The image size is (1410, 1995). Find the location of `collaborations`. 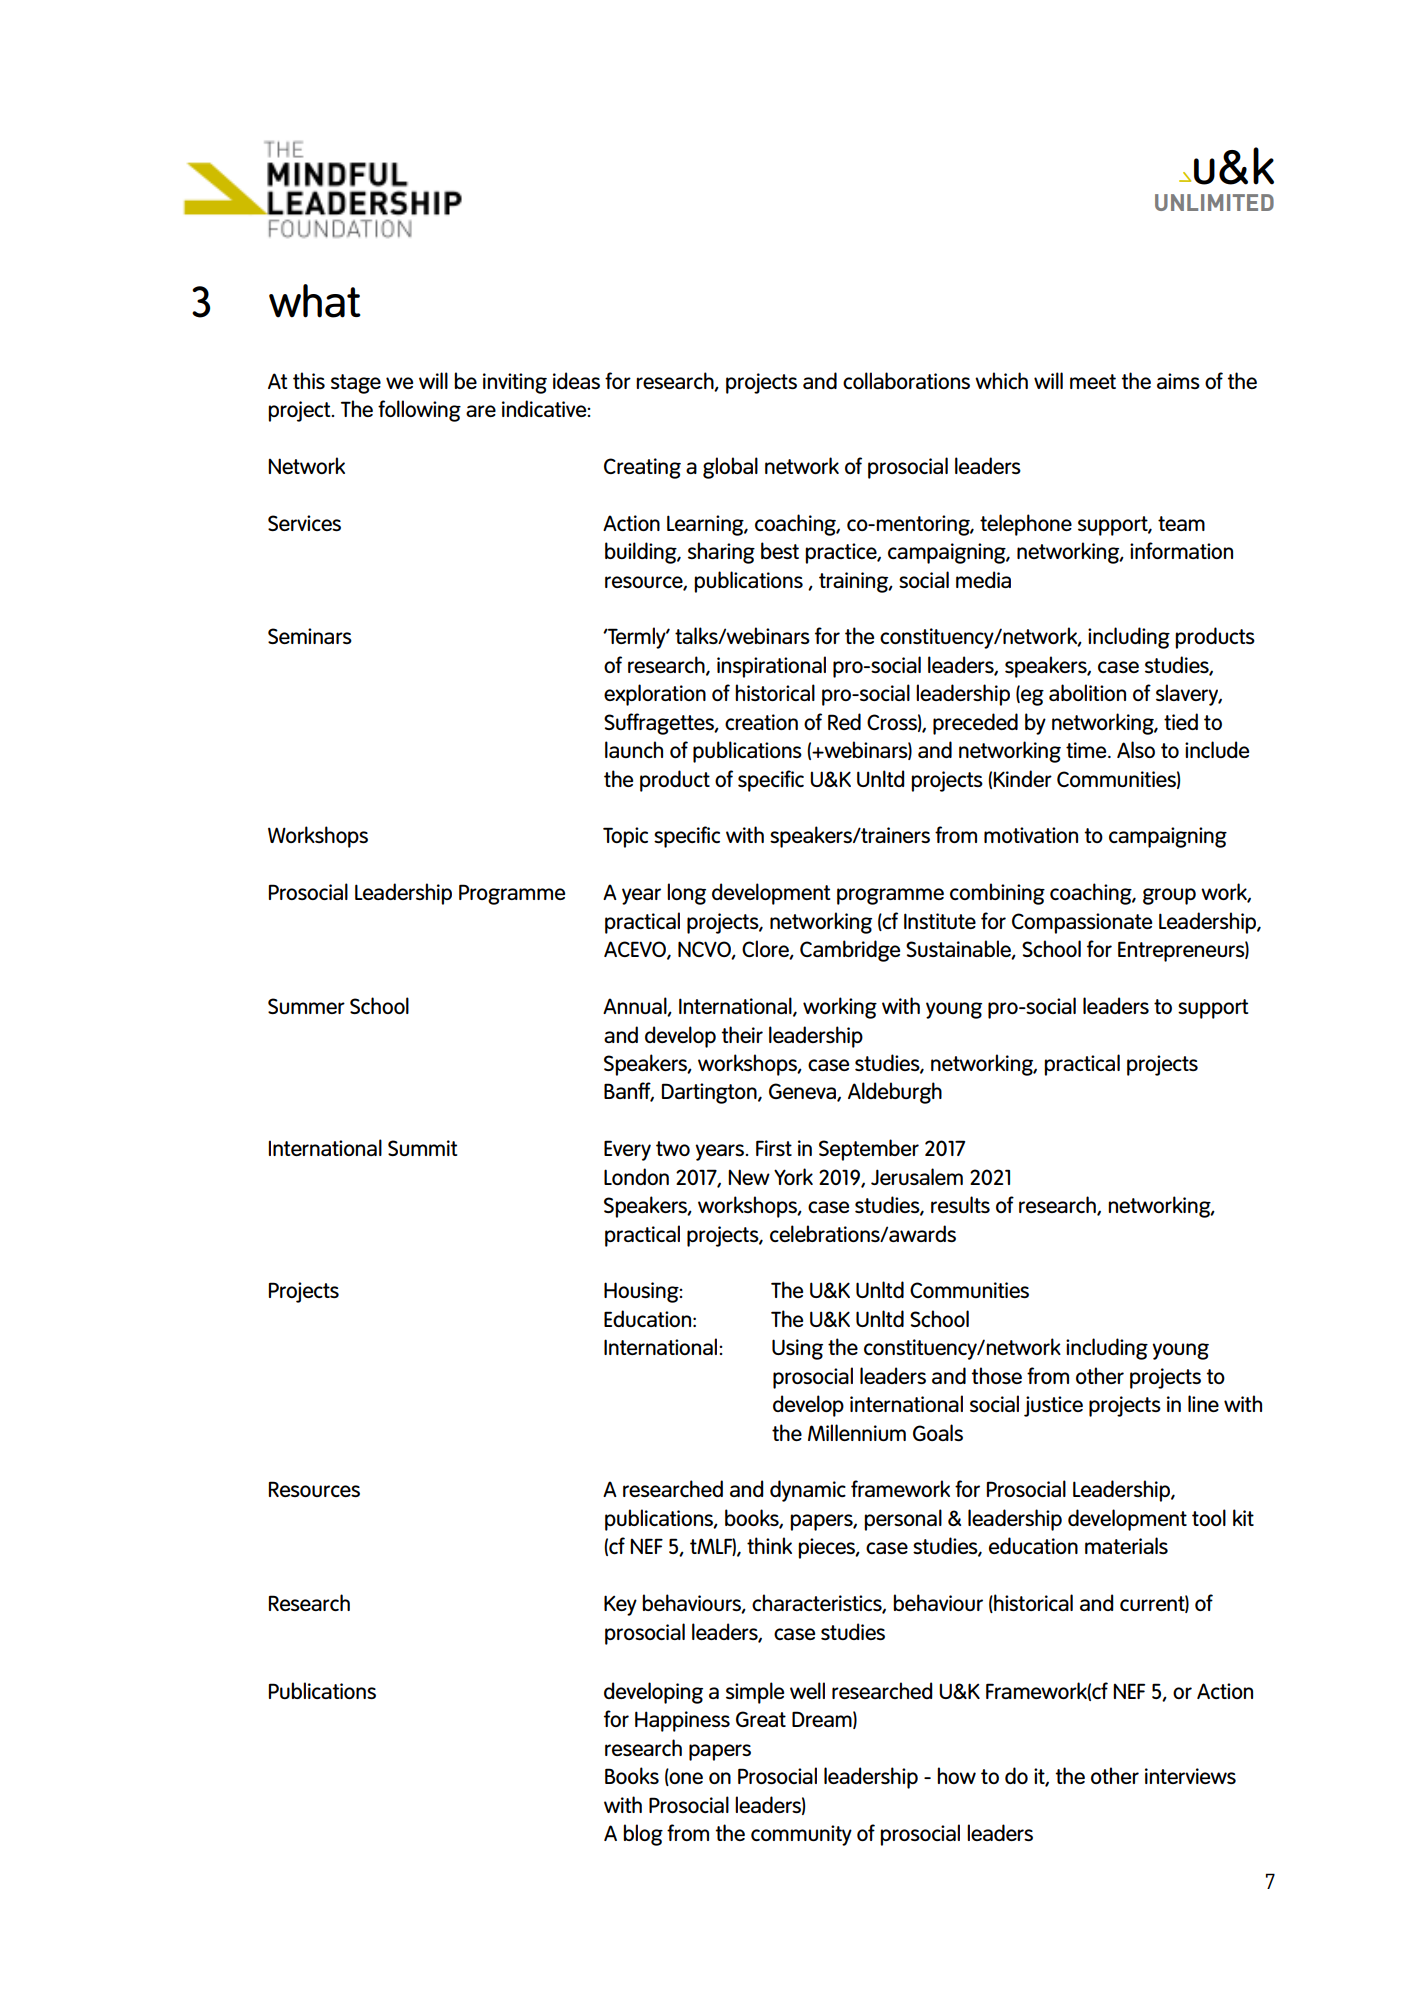

collaborations is located at coordinates (906, 380).
